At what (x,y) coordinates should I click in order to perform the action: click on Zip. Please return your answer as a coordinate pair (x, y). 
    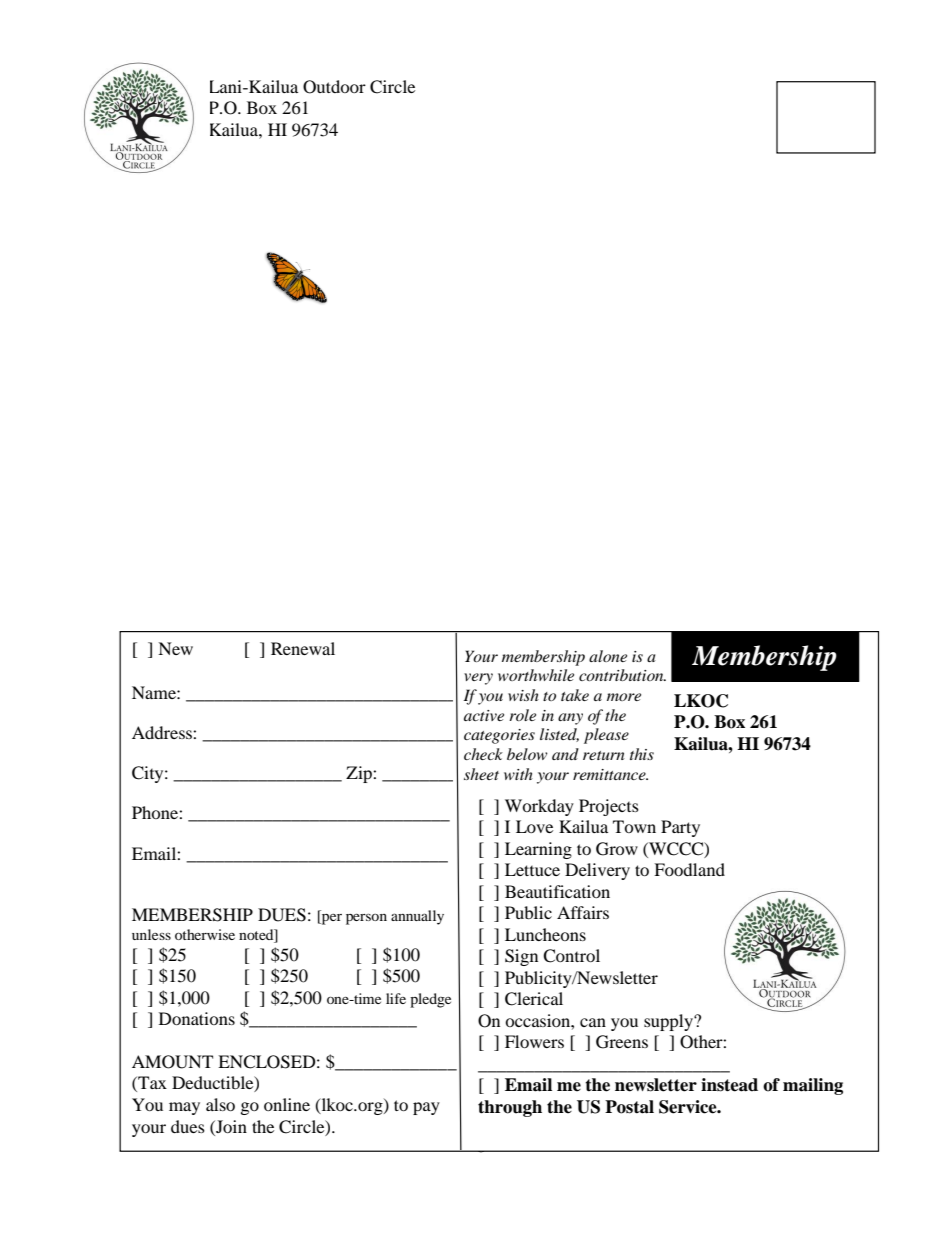
    Looking at the image, I should click on (360, 774).
